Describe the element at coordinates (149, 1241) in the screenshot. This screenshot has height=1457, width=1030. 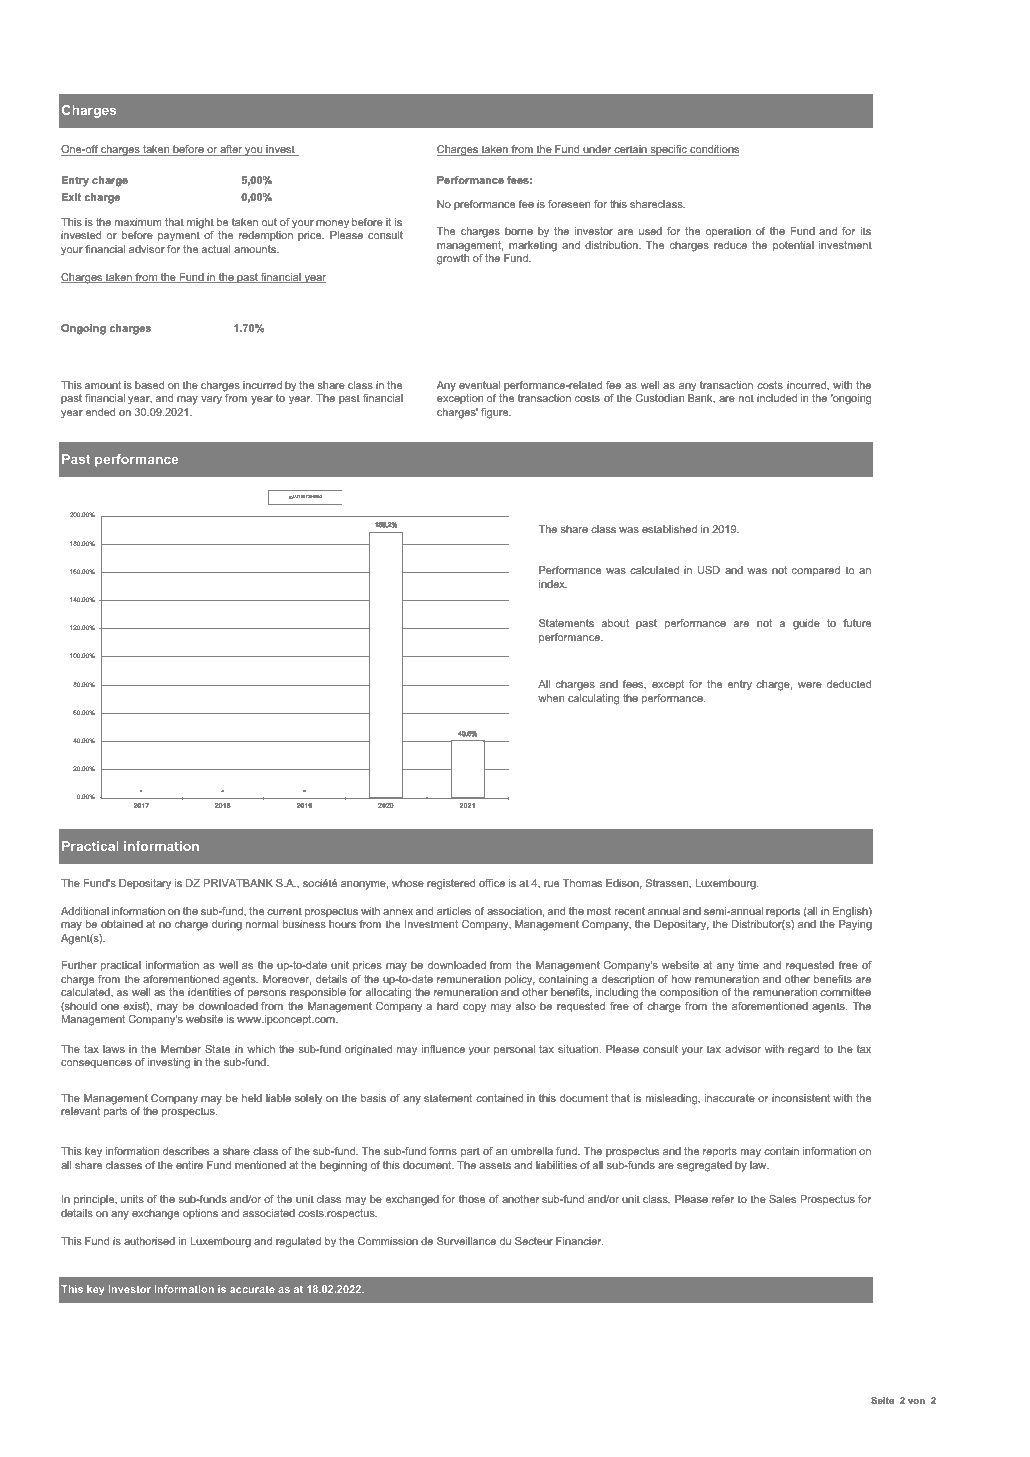
I see `authorised` at that location.
